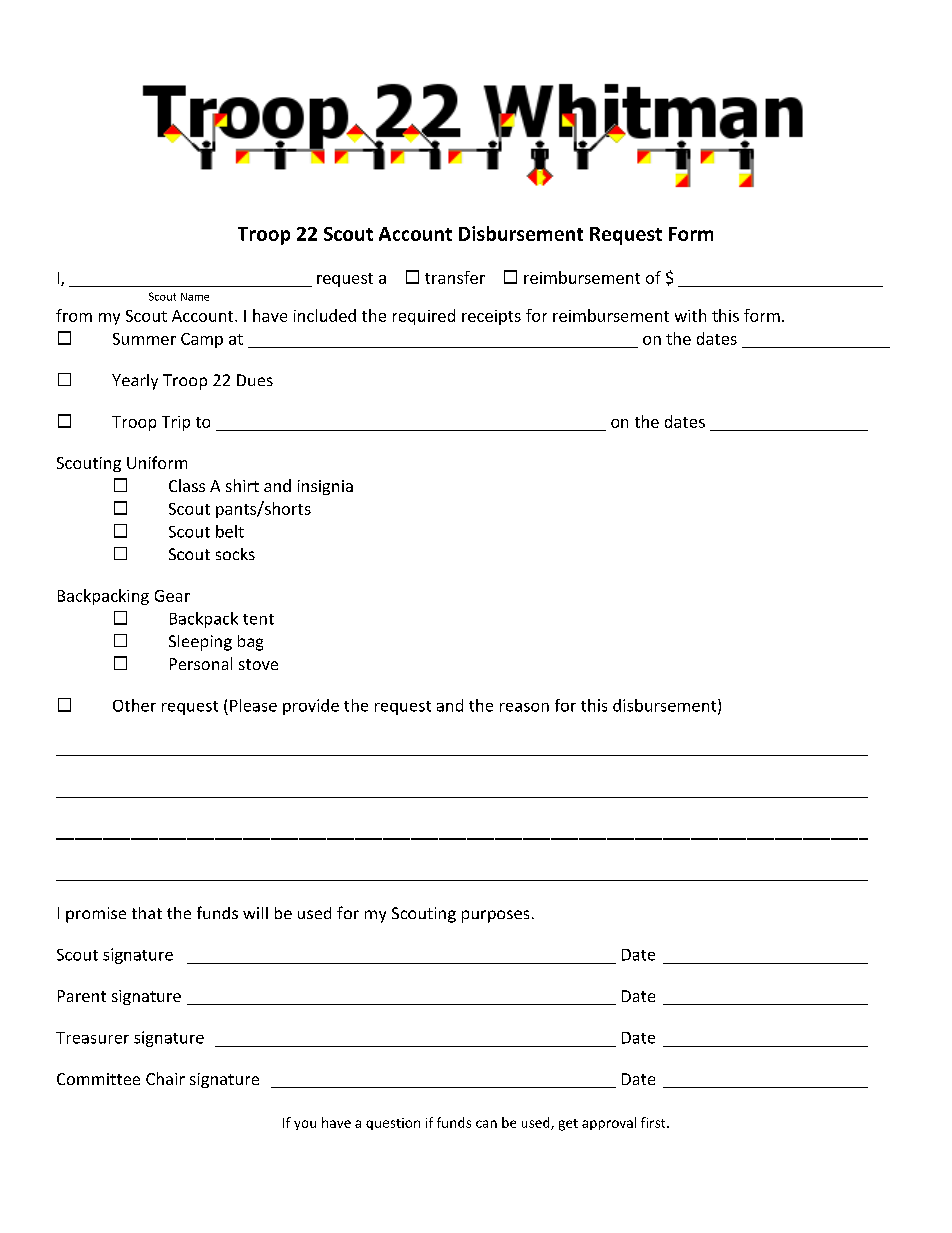 The height and width of the screenshot is (1233, 952). Describe the element at coordinates (325, 487) in the screenshot. I see `insignia` at that location.
